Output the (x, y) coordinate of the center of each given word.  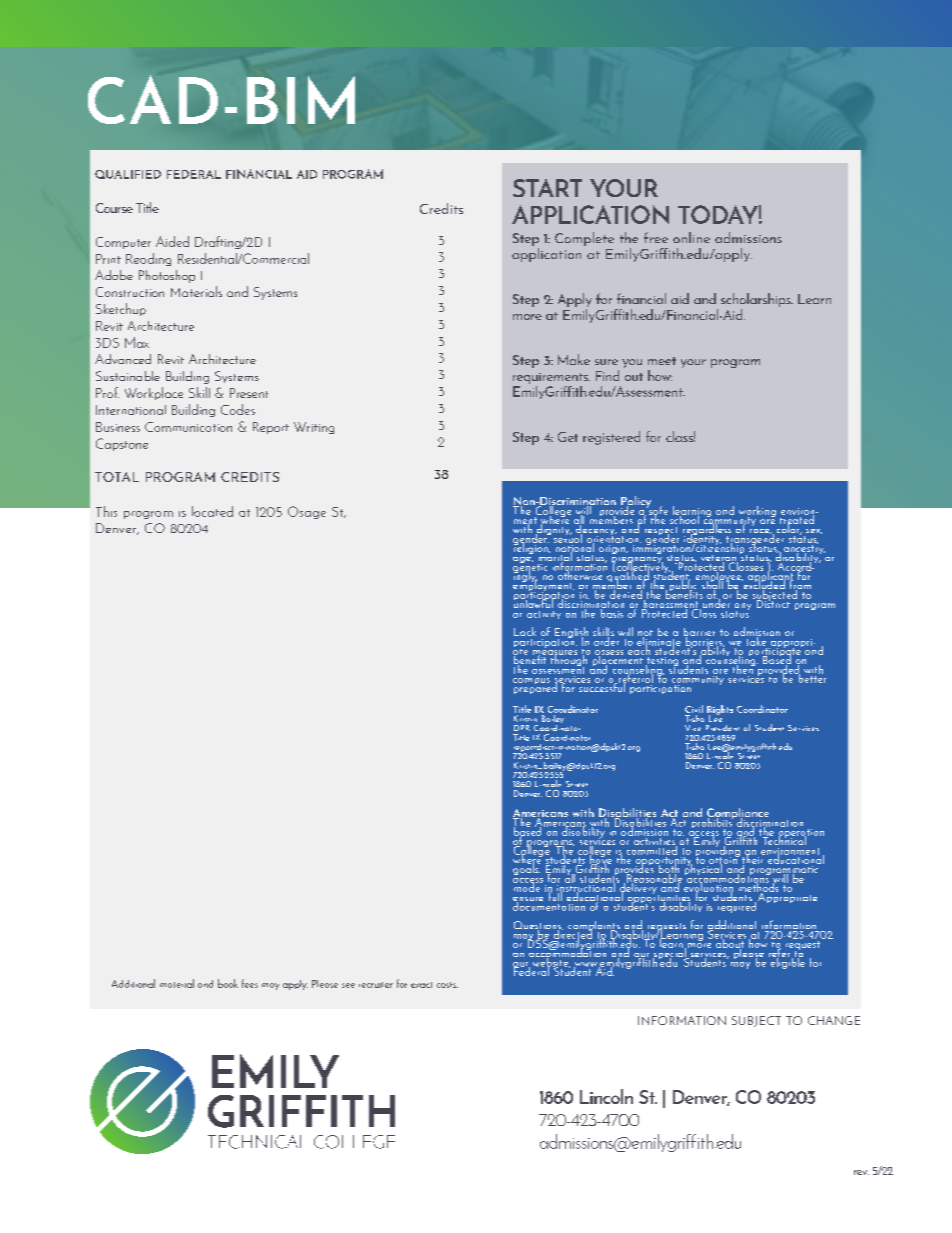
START (547, 188)
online (691, 237)
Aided (172, 241)
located (212, 511)
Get (568, 437)
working (757, 512)
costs (447, 985)
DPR (522, 728)
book (228, 983)
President (722, 728)
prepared (535, 687)
